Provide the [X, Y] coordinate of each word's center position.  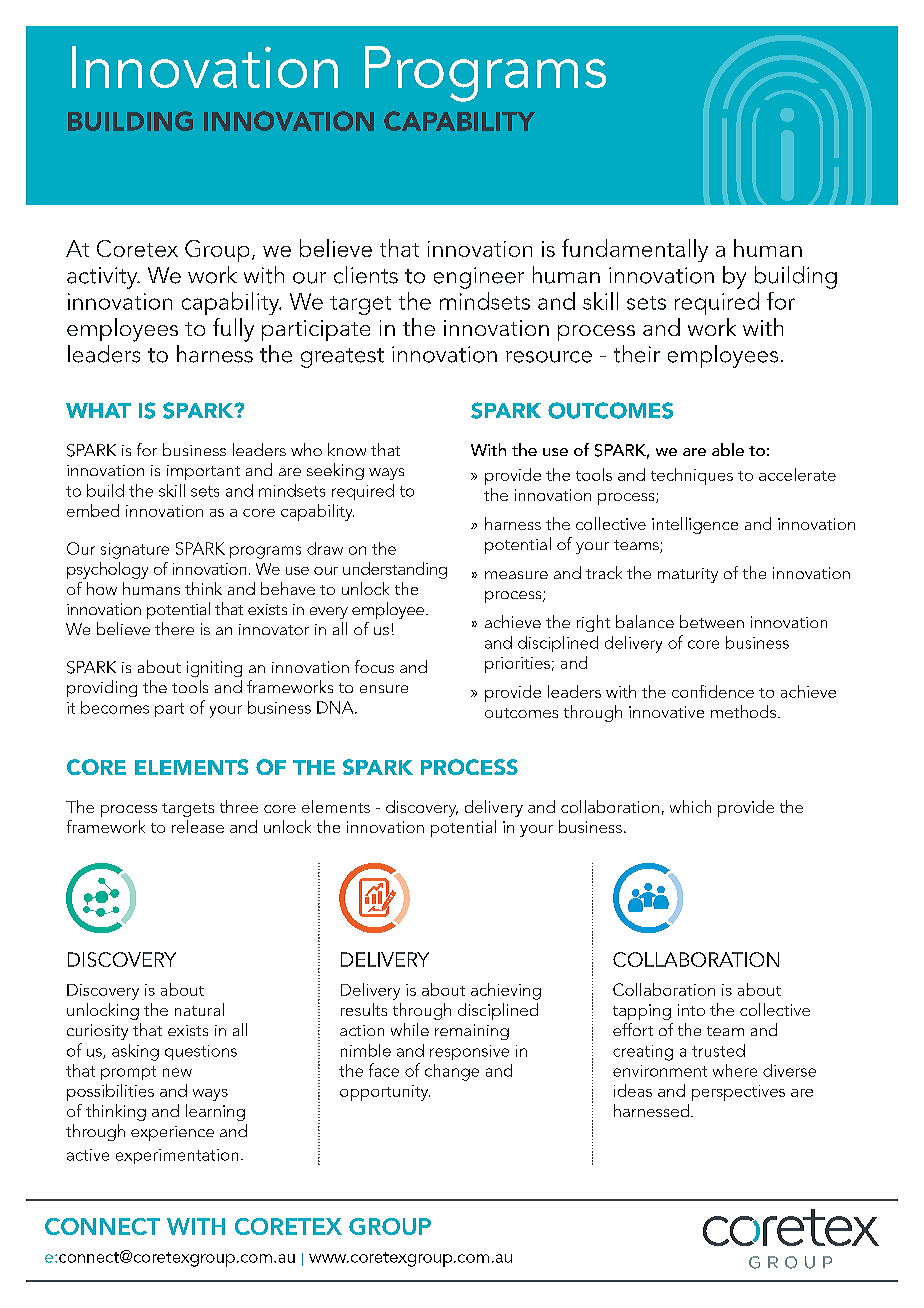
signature [135, 551]
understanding [395, 570]
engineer [479, 278]
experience [172, 1133]
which [690, 806]
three [239, 806]
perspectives [738, 1093]
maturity [688, 575]
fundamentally [635, 250]
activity [103, 278]
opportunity [385, 1093]
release [198, 826]
